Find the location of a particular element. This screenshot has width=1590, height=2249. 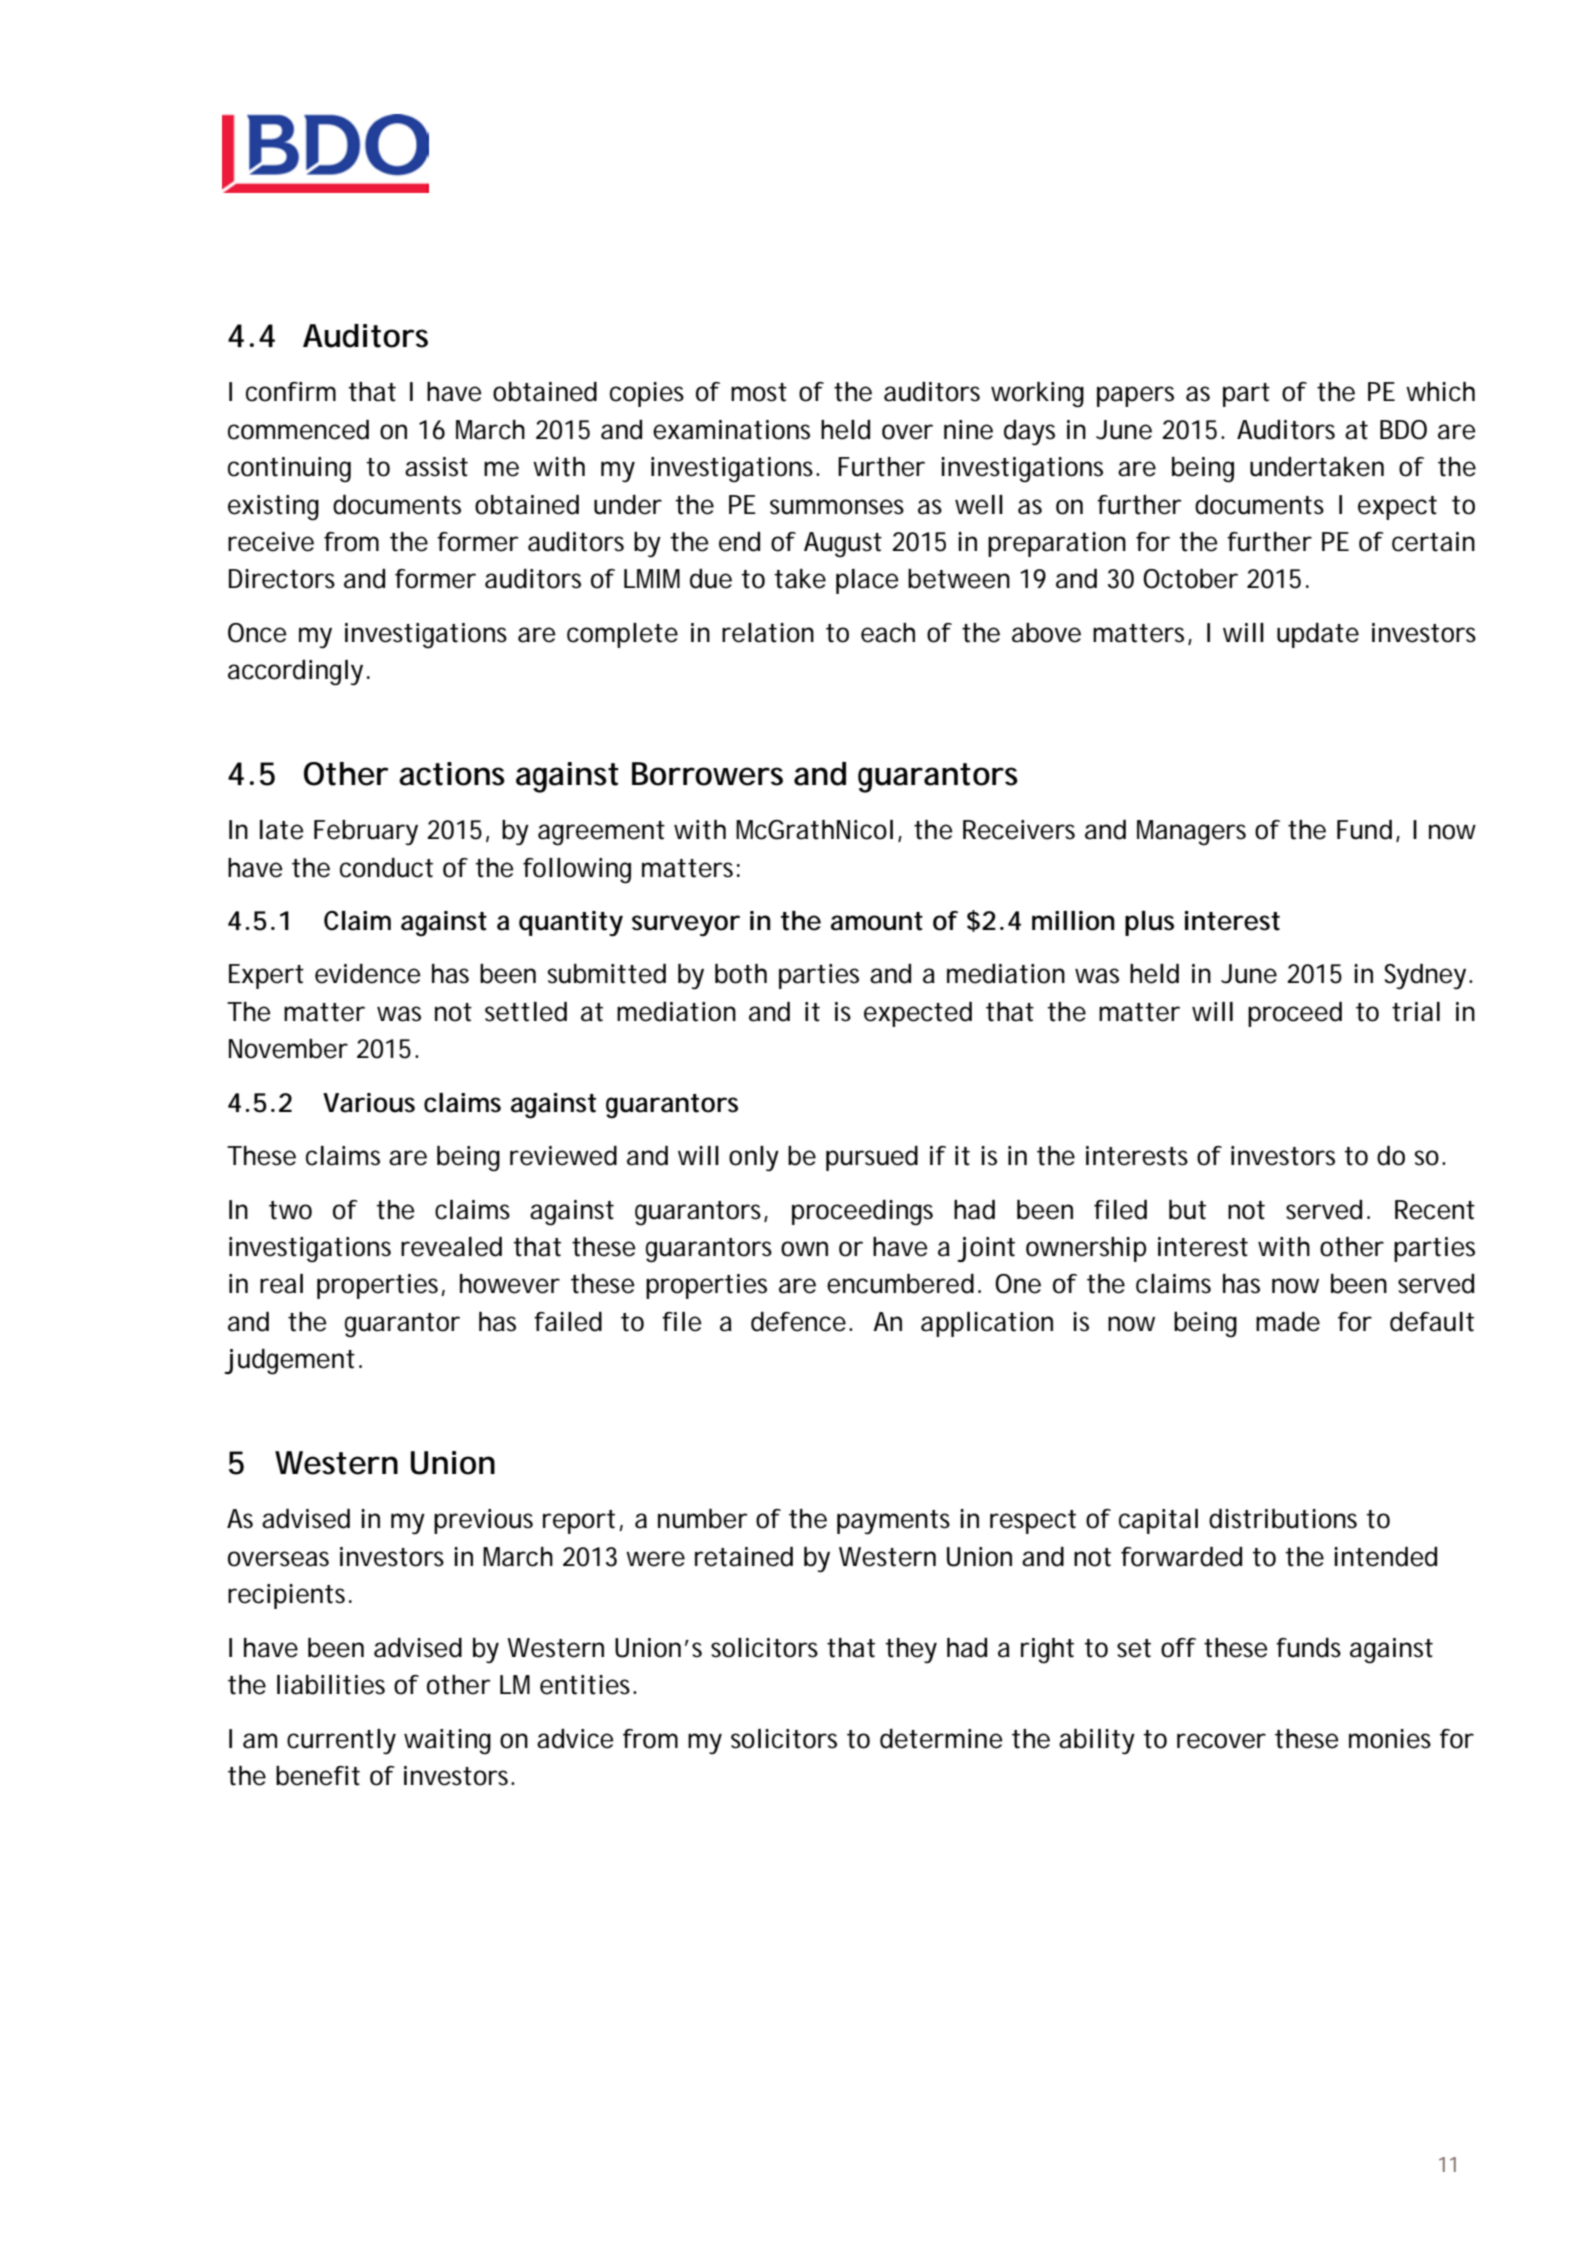

trial is located at coordinates (1416, 1012).
